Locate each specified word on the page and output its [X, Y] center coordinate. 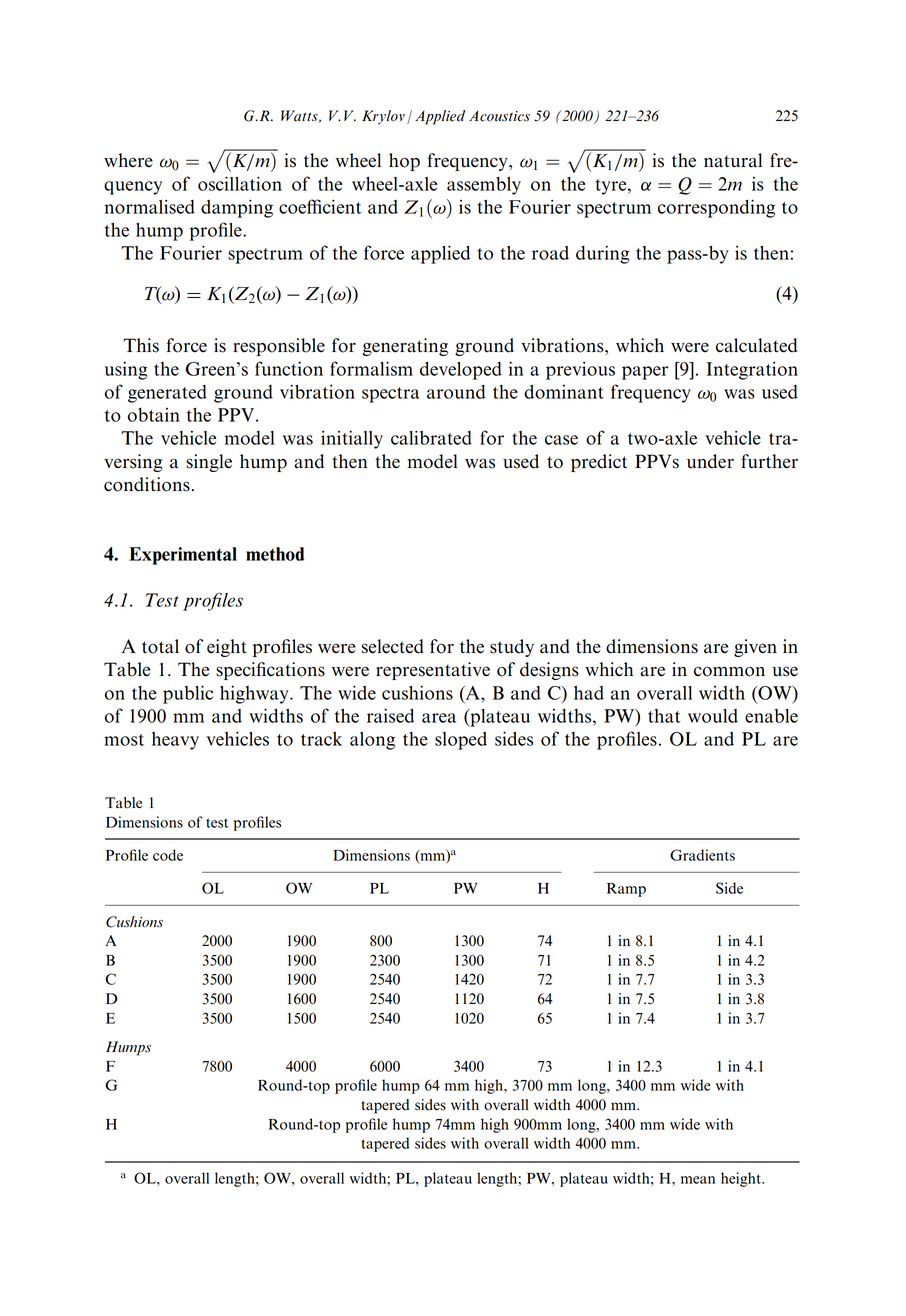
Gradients [702, 855]
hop [404, 162]
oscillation [240, 183]
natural [733, 160]
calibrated [431, 437]
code [168, 855]
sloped [461, 741]
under [710, 461]
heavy [175, 741]
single [209, 463]
